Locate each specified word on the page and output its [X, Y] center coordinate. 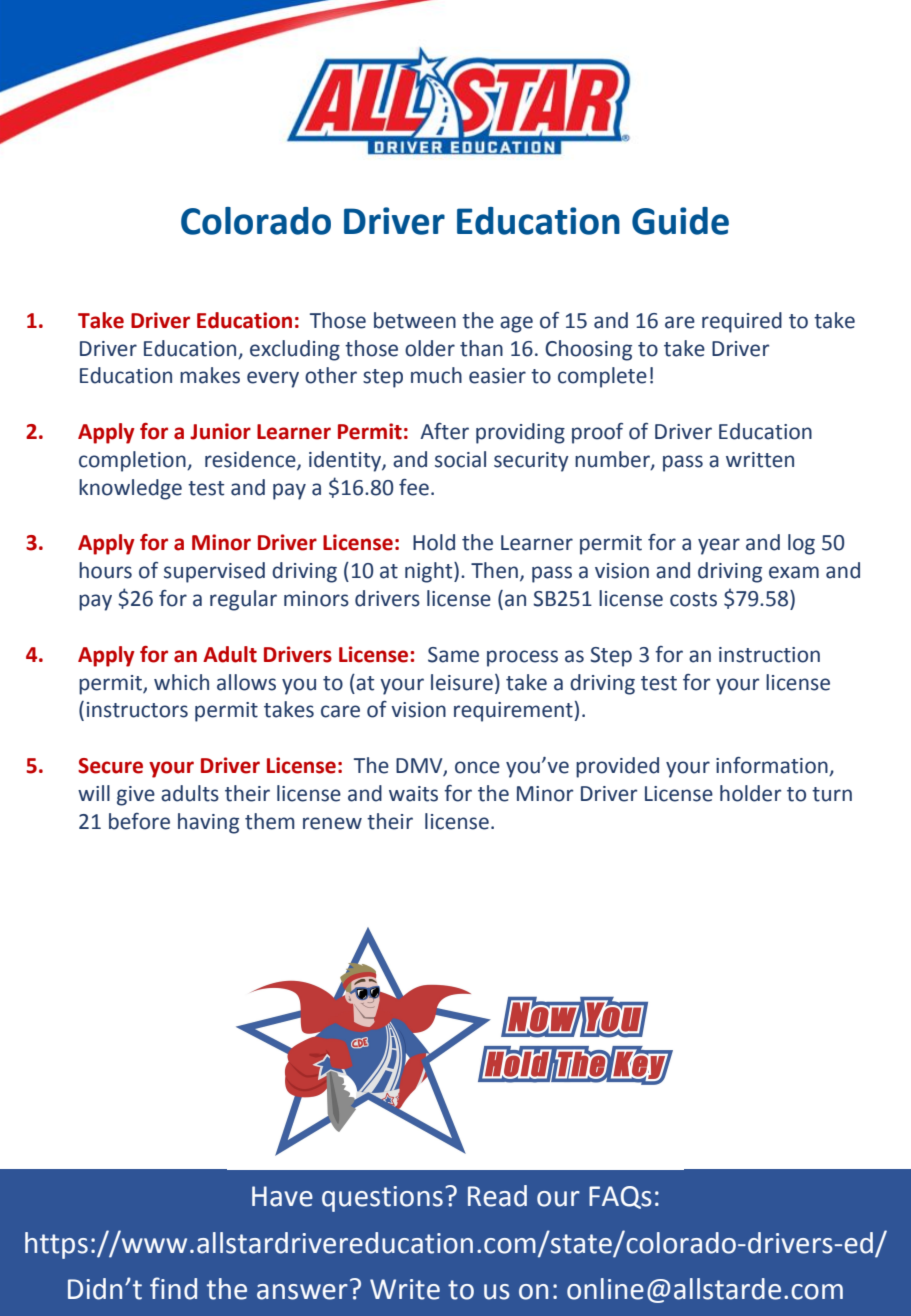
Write [405, 1289]
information [773, 766]
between [415, 320]
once [477, 767]
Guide [680, 221]
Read [497, 1196]
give [136, 796]
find [173, 1288]
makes [210, 375]
